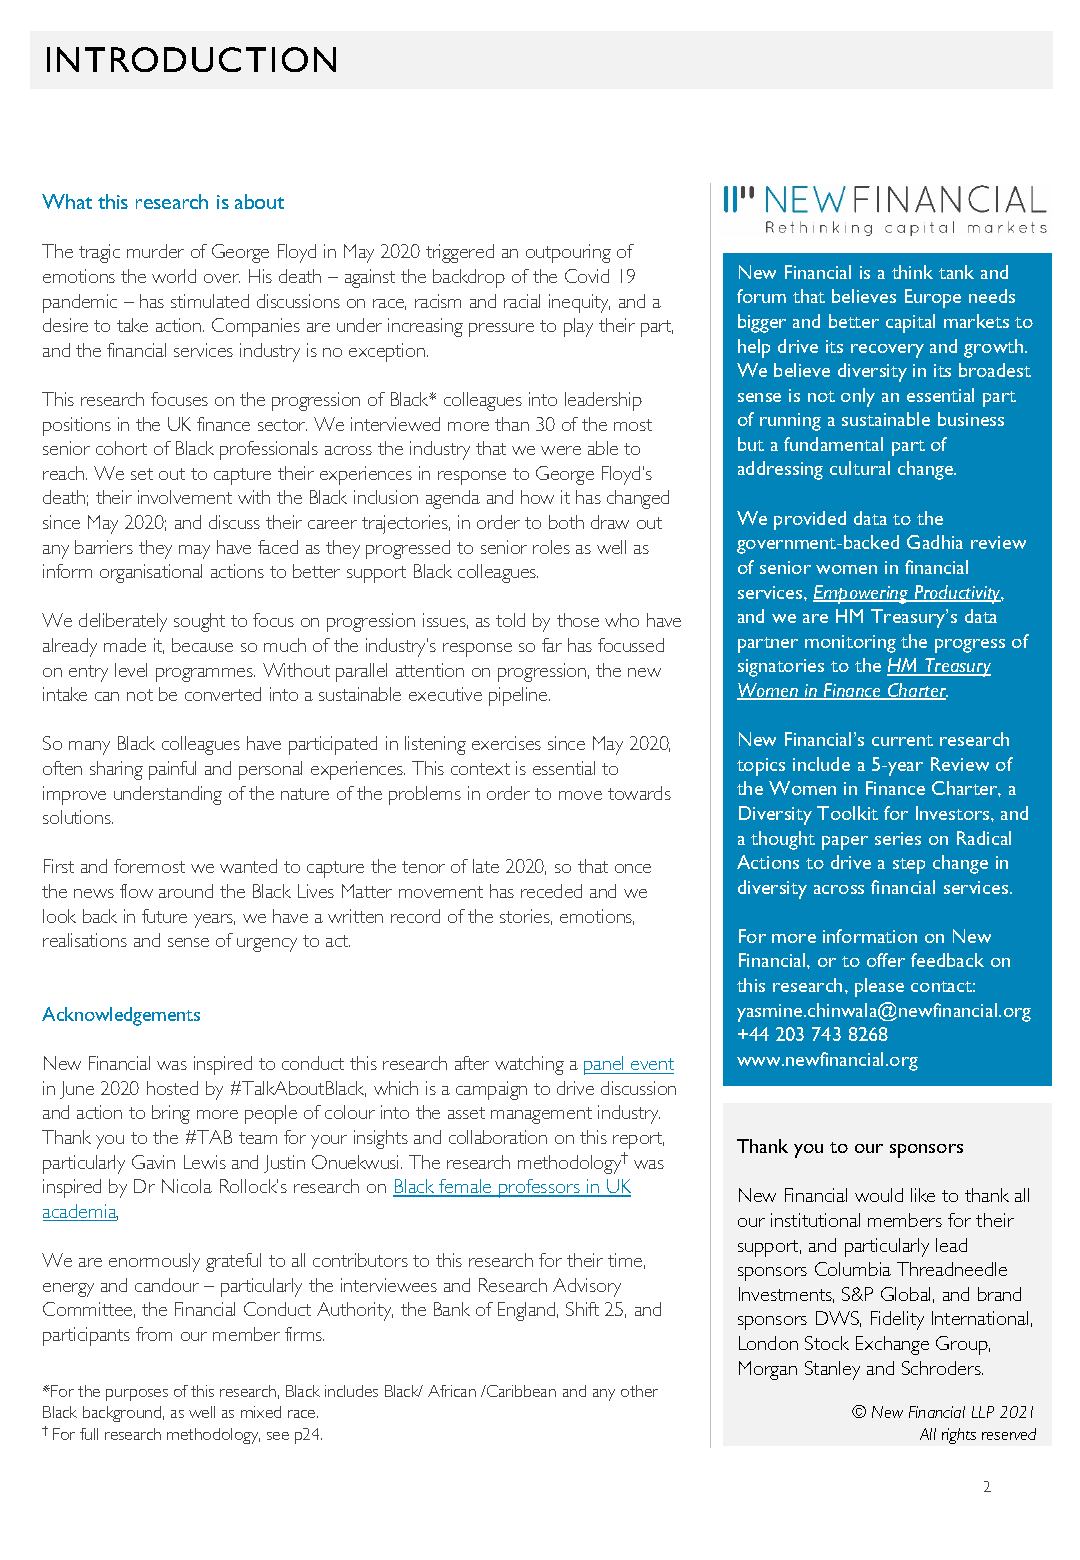  Describe the element at coordinates (858, 397) in the image. I see `only` at that location.
